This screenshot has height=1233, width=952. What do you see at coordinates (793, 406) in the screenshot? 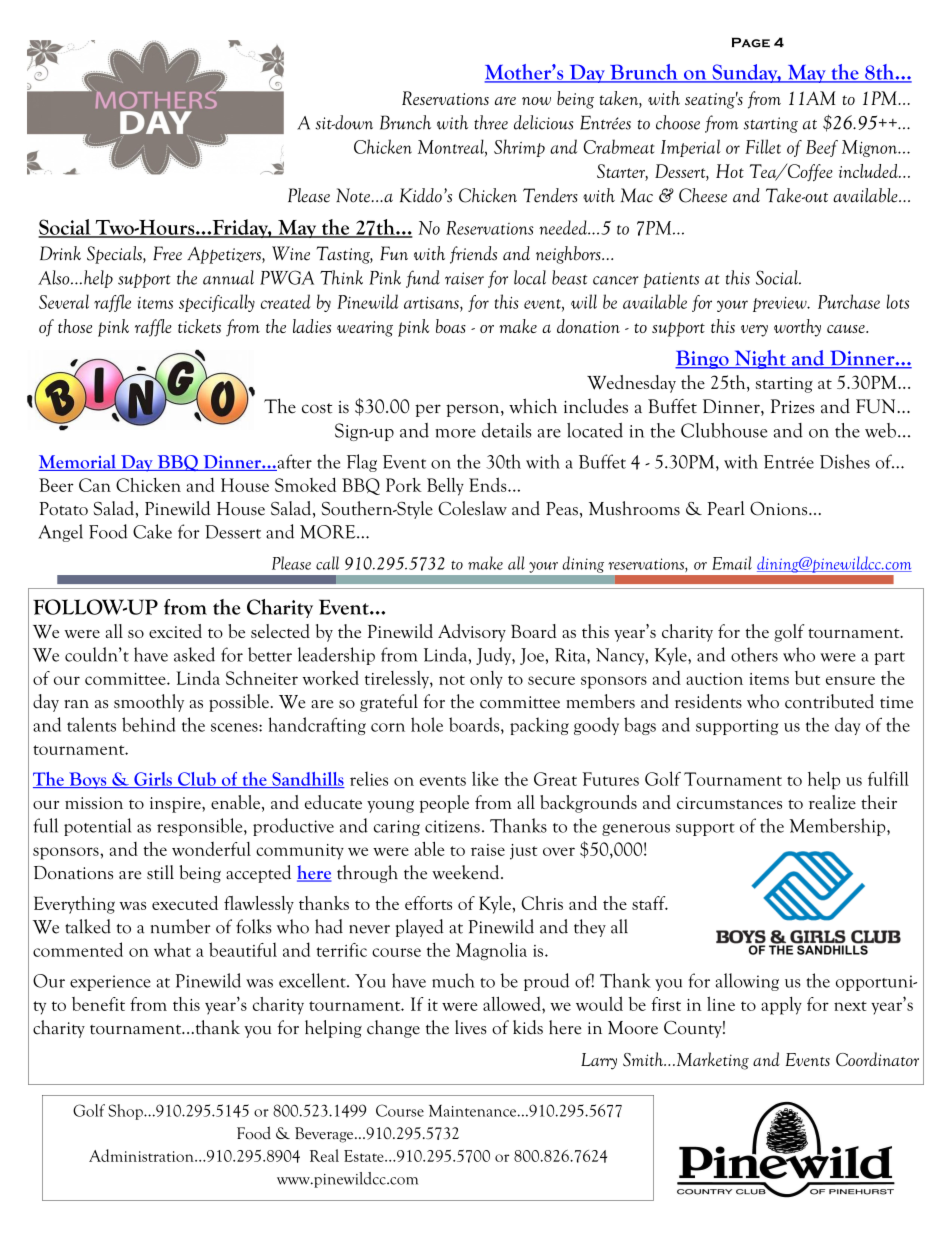
I see `Prizes` at bounding box center [793, 406].
